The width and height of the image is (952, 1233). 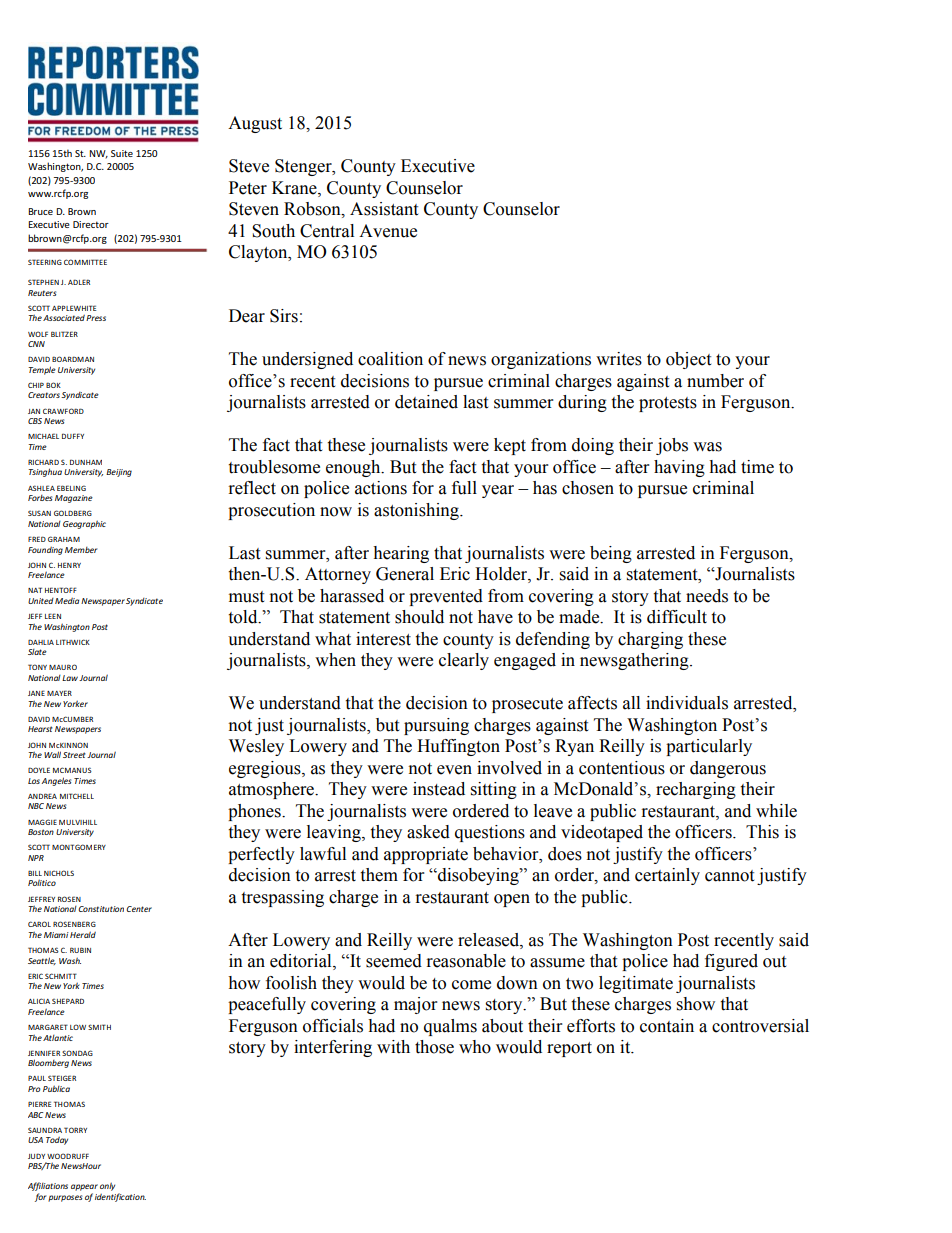 I want to click on Avenue, so click(x=388, y=231).
